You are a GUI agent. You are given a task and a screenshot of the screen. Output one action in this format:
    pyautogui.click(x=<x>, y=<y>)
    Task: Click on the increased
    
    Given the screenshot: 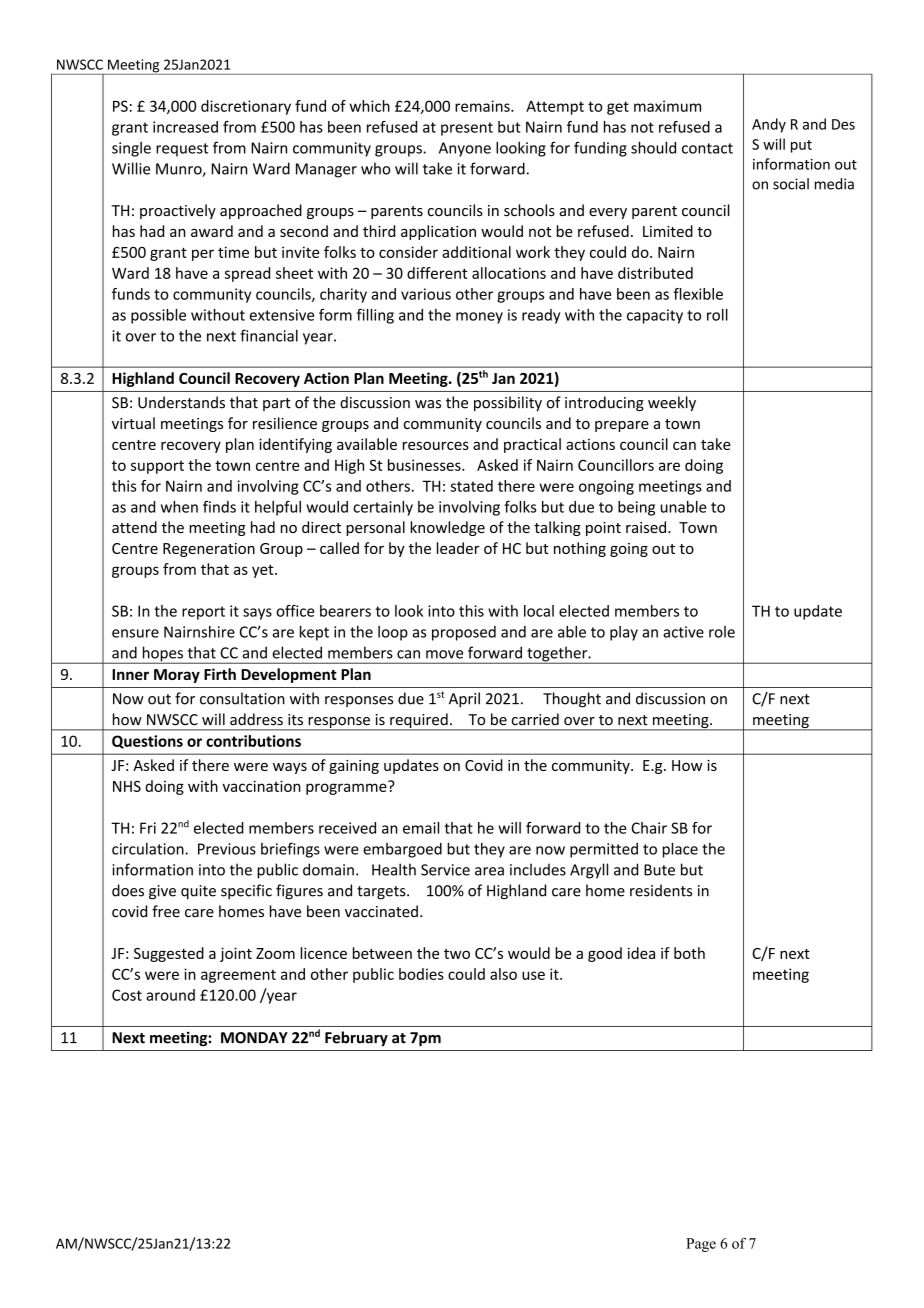 What is the action you would take?
    pyautogui.click(x=185, y=127)
